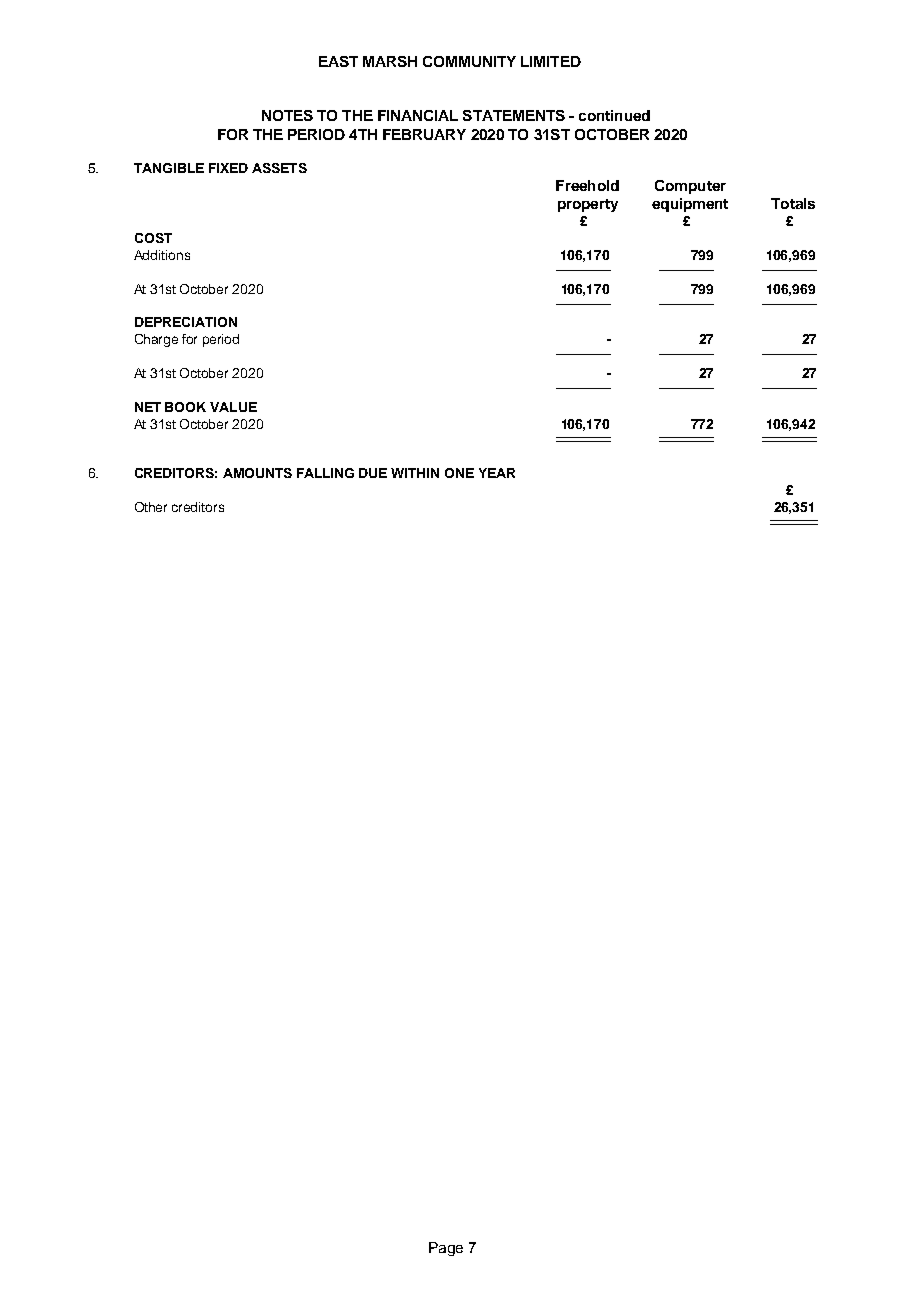 This document has height=1307, width=924. I want to click on DEPRECIATION, so click(186, 322).
